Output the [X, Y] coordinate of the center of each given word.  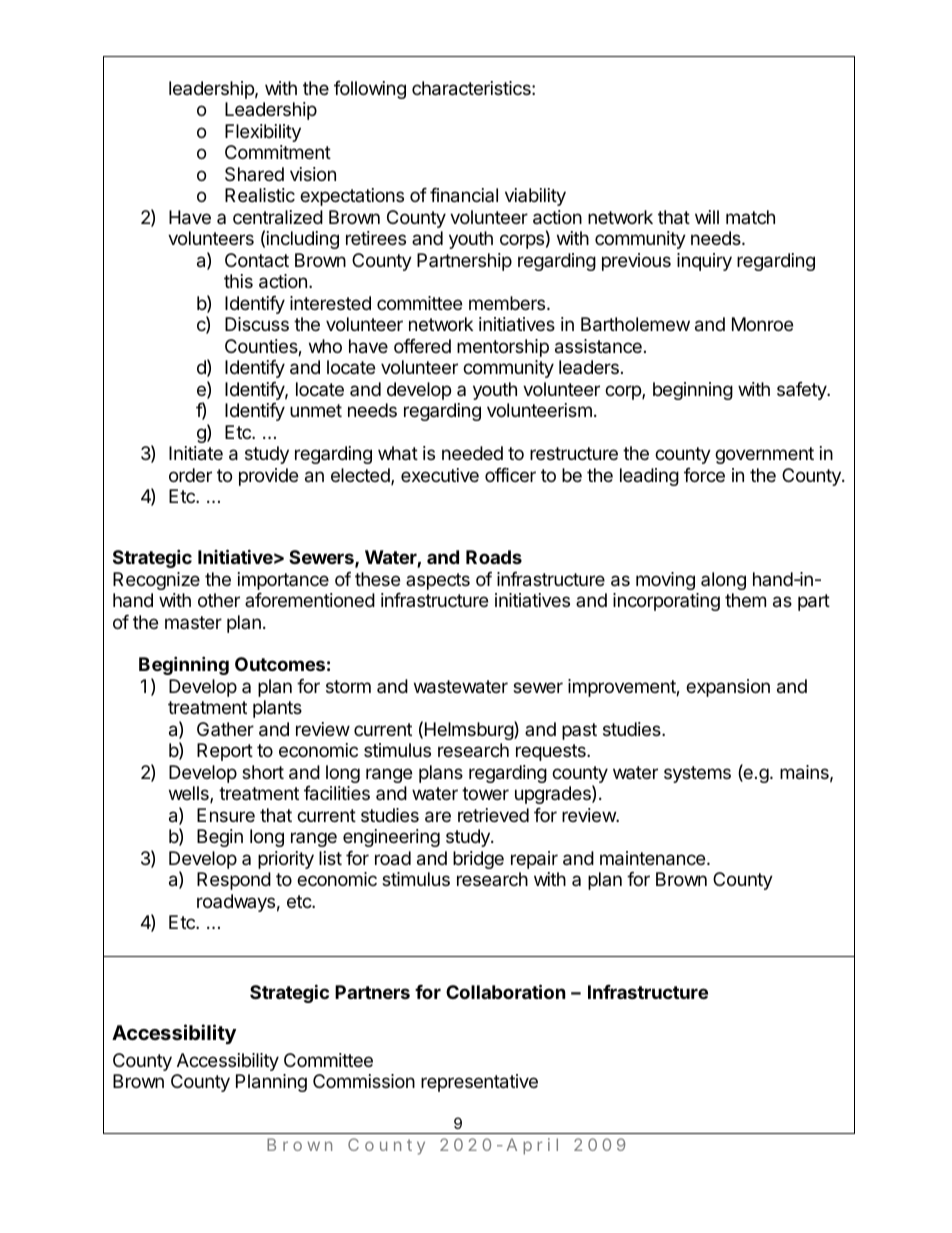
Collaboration [506, 991]
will [707, 217]
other [219, 600]
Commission [364, 1081]
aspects [438, 581]
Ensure [226, 815]
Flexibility [263, 133]
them [745, 600]
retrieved [493, 815]
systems [697, 774]
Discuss [257, 324]
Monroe [762, 324]
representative [479, 1083]
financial [464, 195]
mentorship [503, 348]
